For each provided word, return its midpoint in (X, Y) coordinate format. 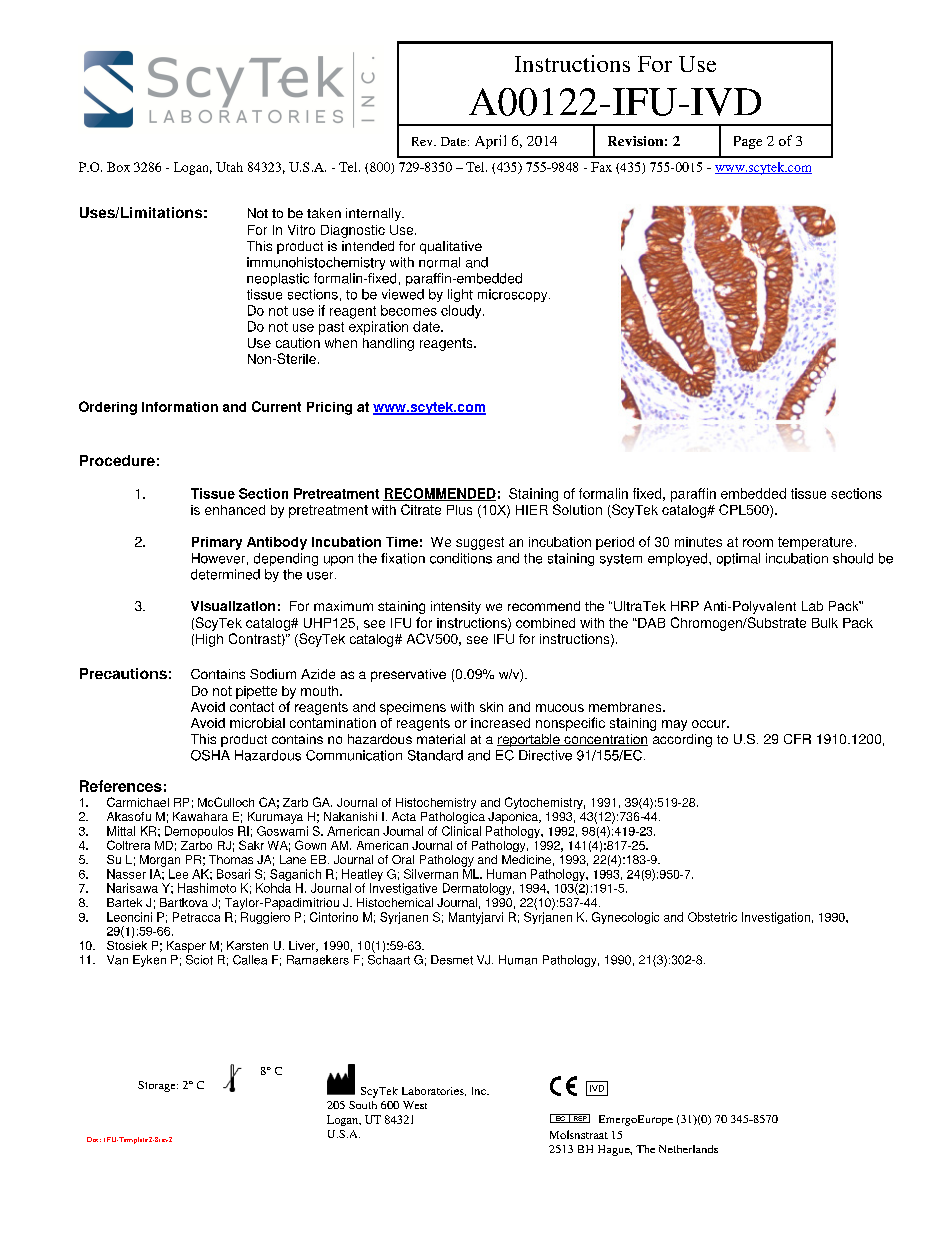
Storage (158, 1086)
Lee (178, 874)
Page (748, 142)
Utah (229, 167)
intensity (456, 607)
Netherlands (688, 1149)
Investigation (776, 918)
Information (180, 407)
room (758, 543)
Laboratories (434, 1091)
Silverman (431, 874)
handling (388, 344)
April (490, 142)
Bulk (825, 623)
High (209, 640)
